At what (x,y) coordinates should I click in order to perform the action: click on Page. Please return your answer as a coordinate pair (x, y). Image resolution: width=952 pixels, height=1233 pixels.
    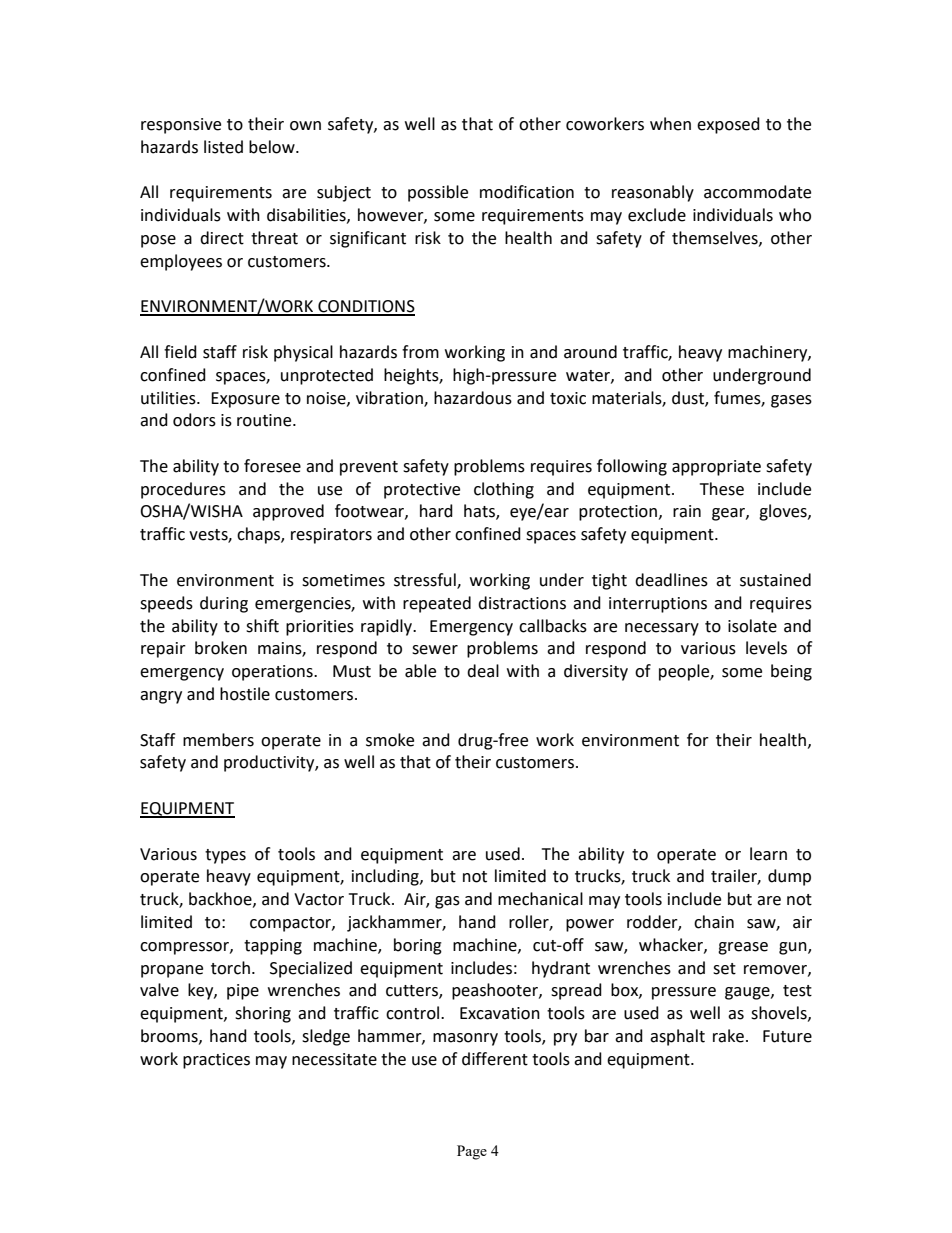
    Looking at the image, I should click on (472, 1152).
